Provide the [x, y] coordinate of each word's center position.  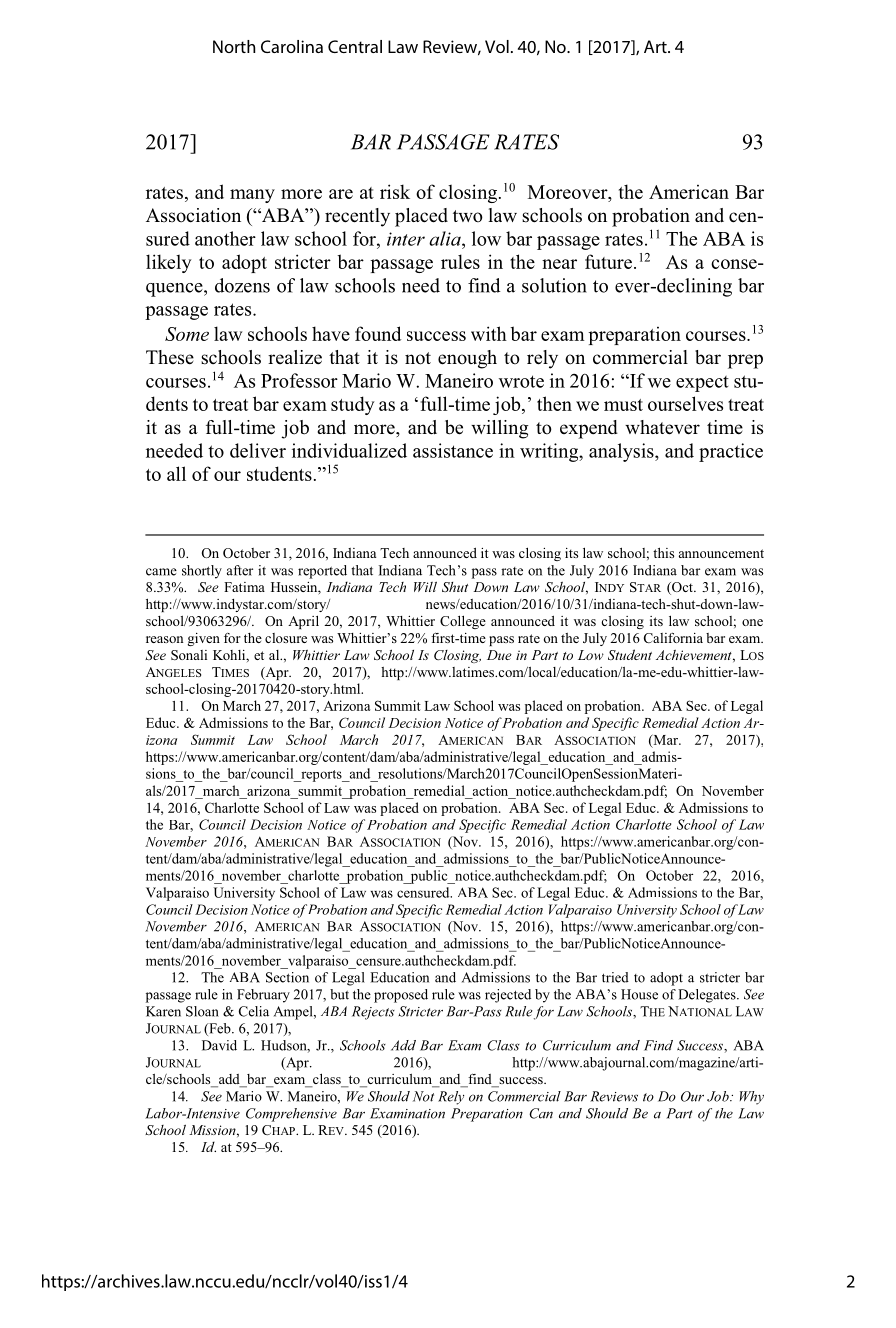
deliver [258, 450]
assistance [453, 450]
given [204, 639]
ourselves [685, 403]
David [219, 1045]
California [673, 638]
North [234, 46]
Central [355, 46]
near [559, 264]
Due [499, 655]
